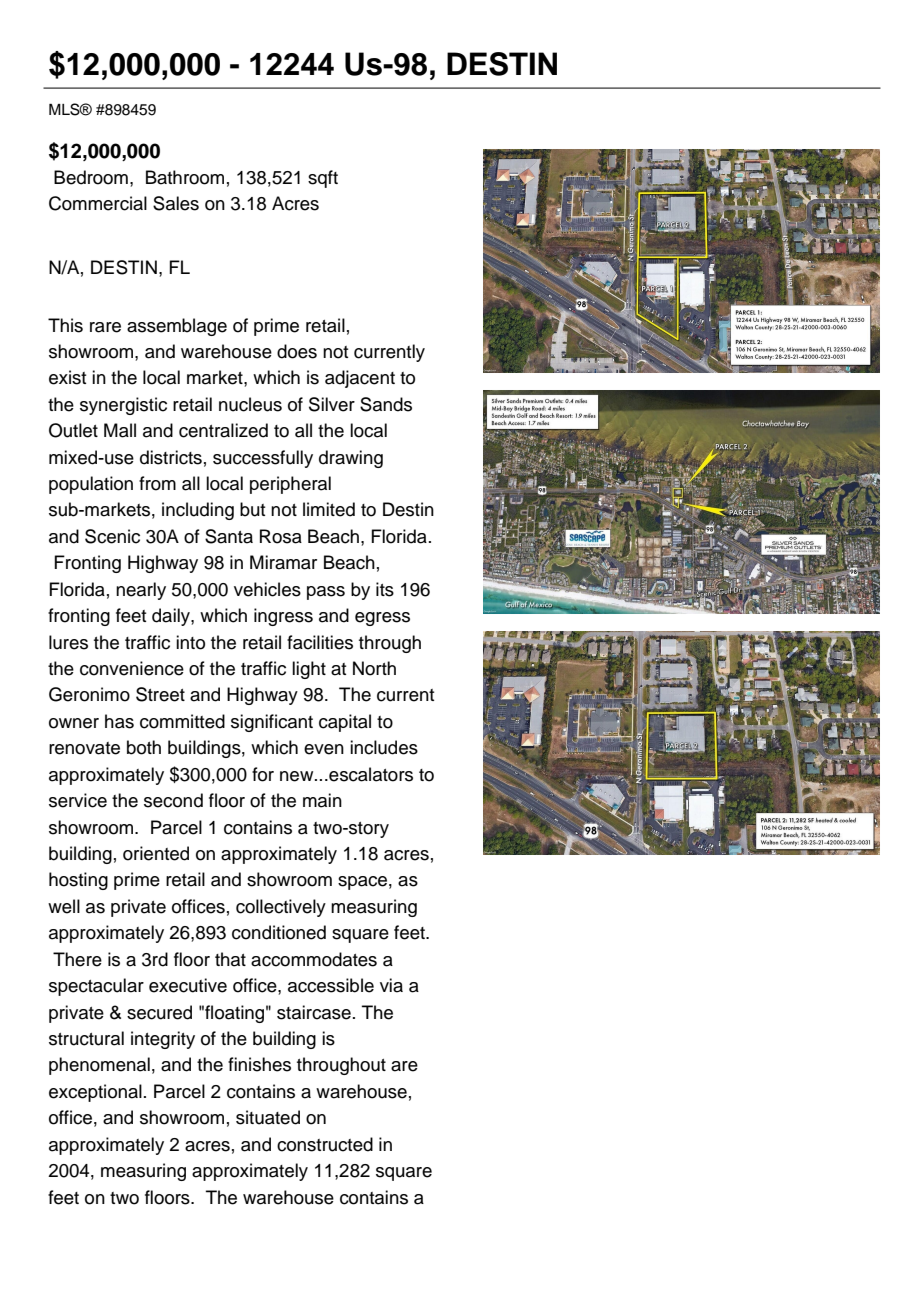 Image resolution: width=924 pixels, height=1308 pixels. I want to click on Santa, so click(229, 536).
